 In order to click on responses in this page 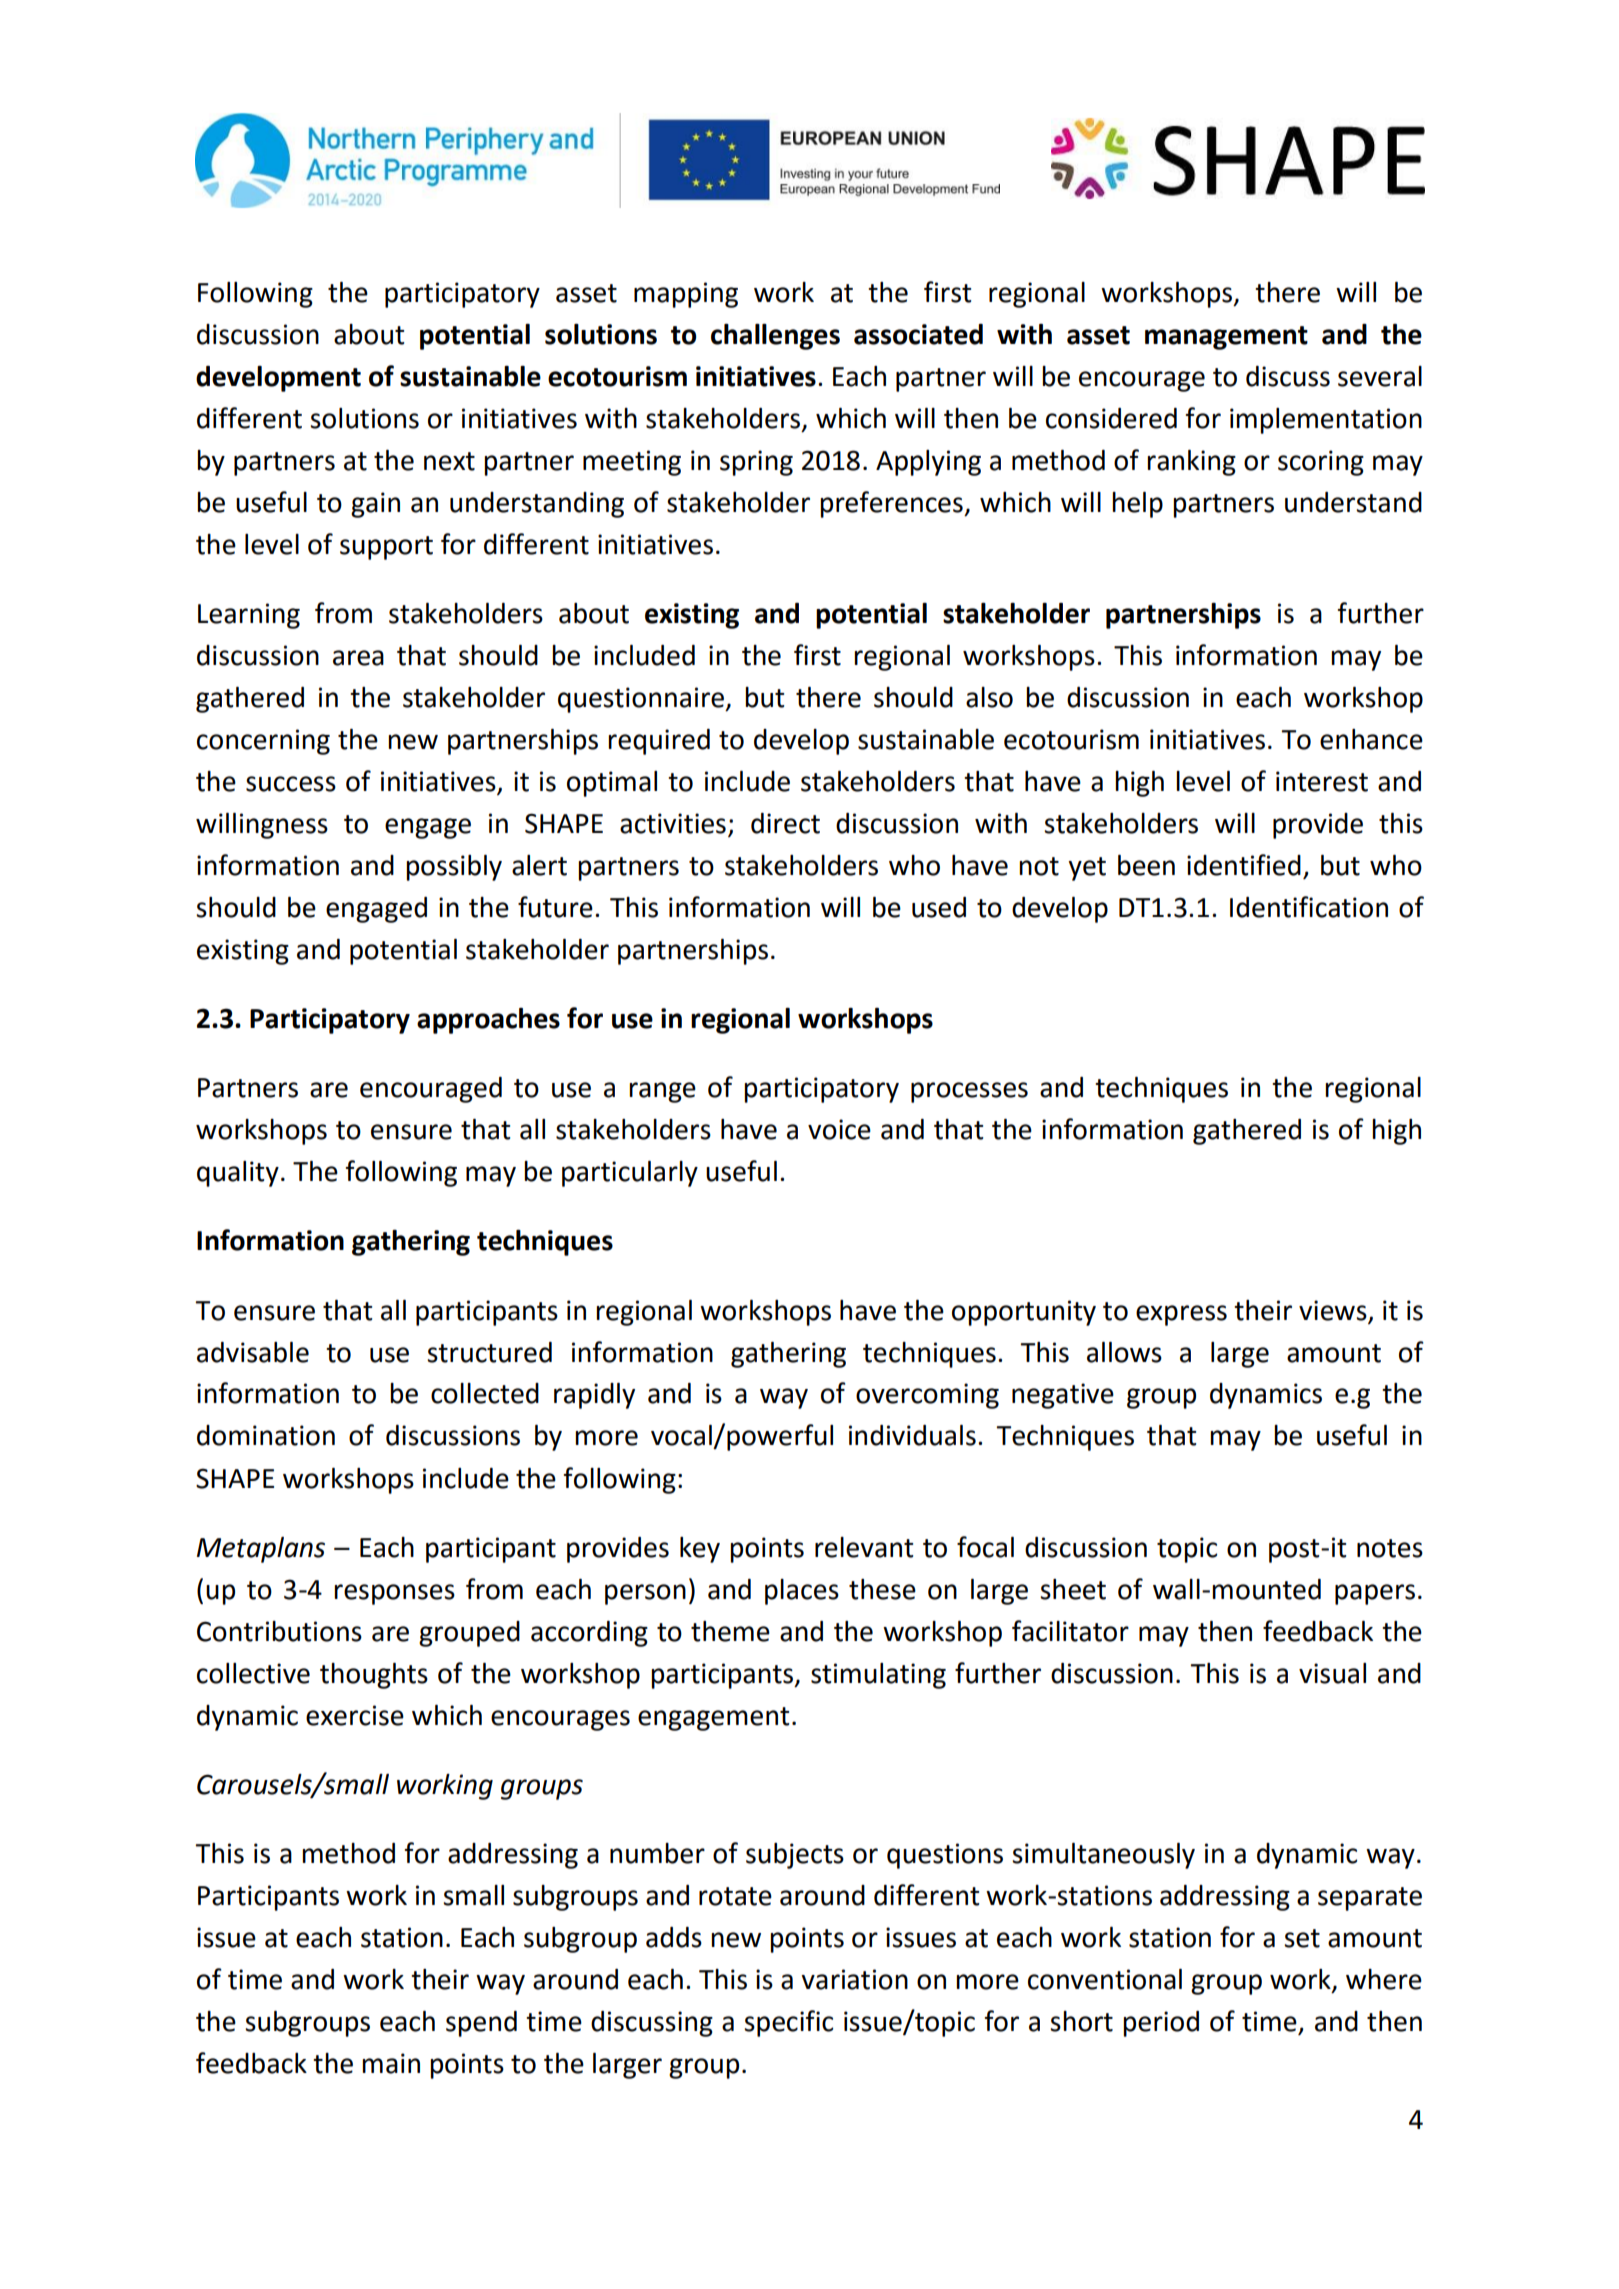, I will do `click(394, 1594)`.
